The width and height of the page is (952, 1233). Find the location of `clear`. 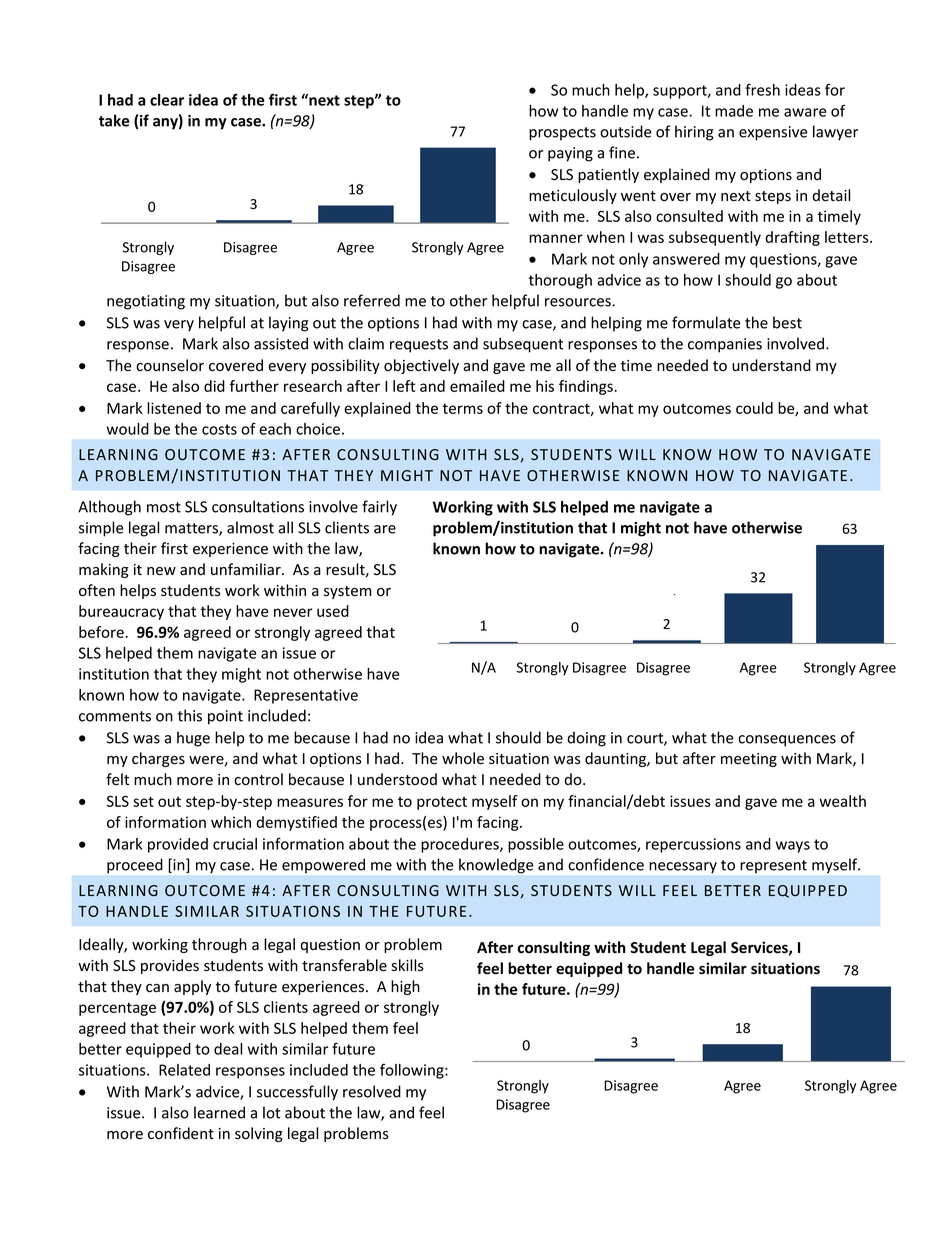

clear is located at coordinates (167, 100).
